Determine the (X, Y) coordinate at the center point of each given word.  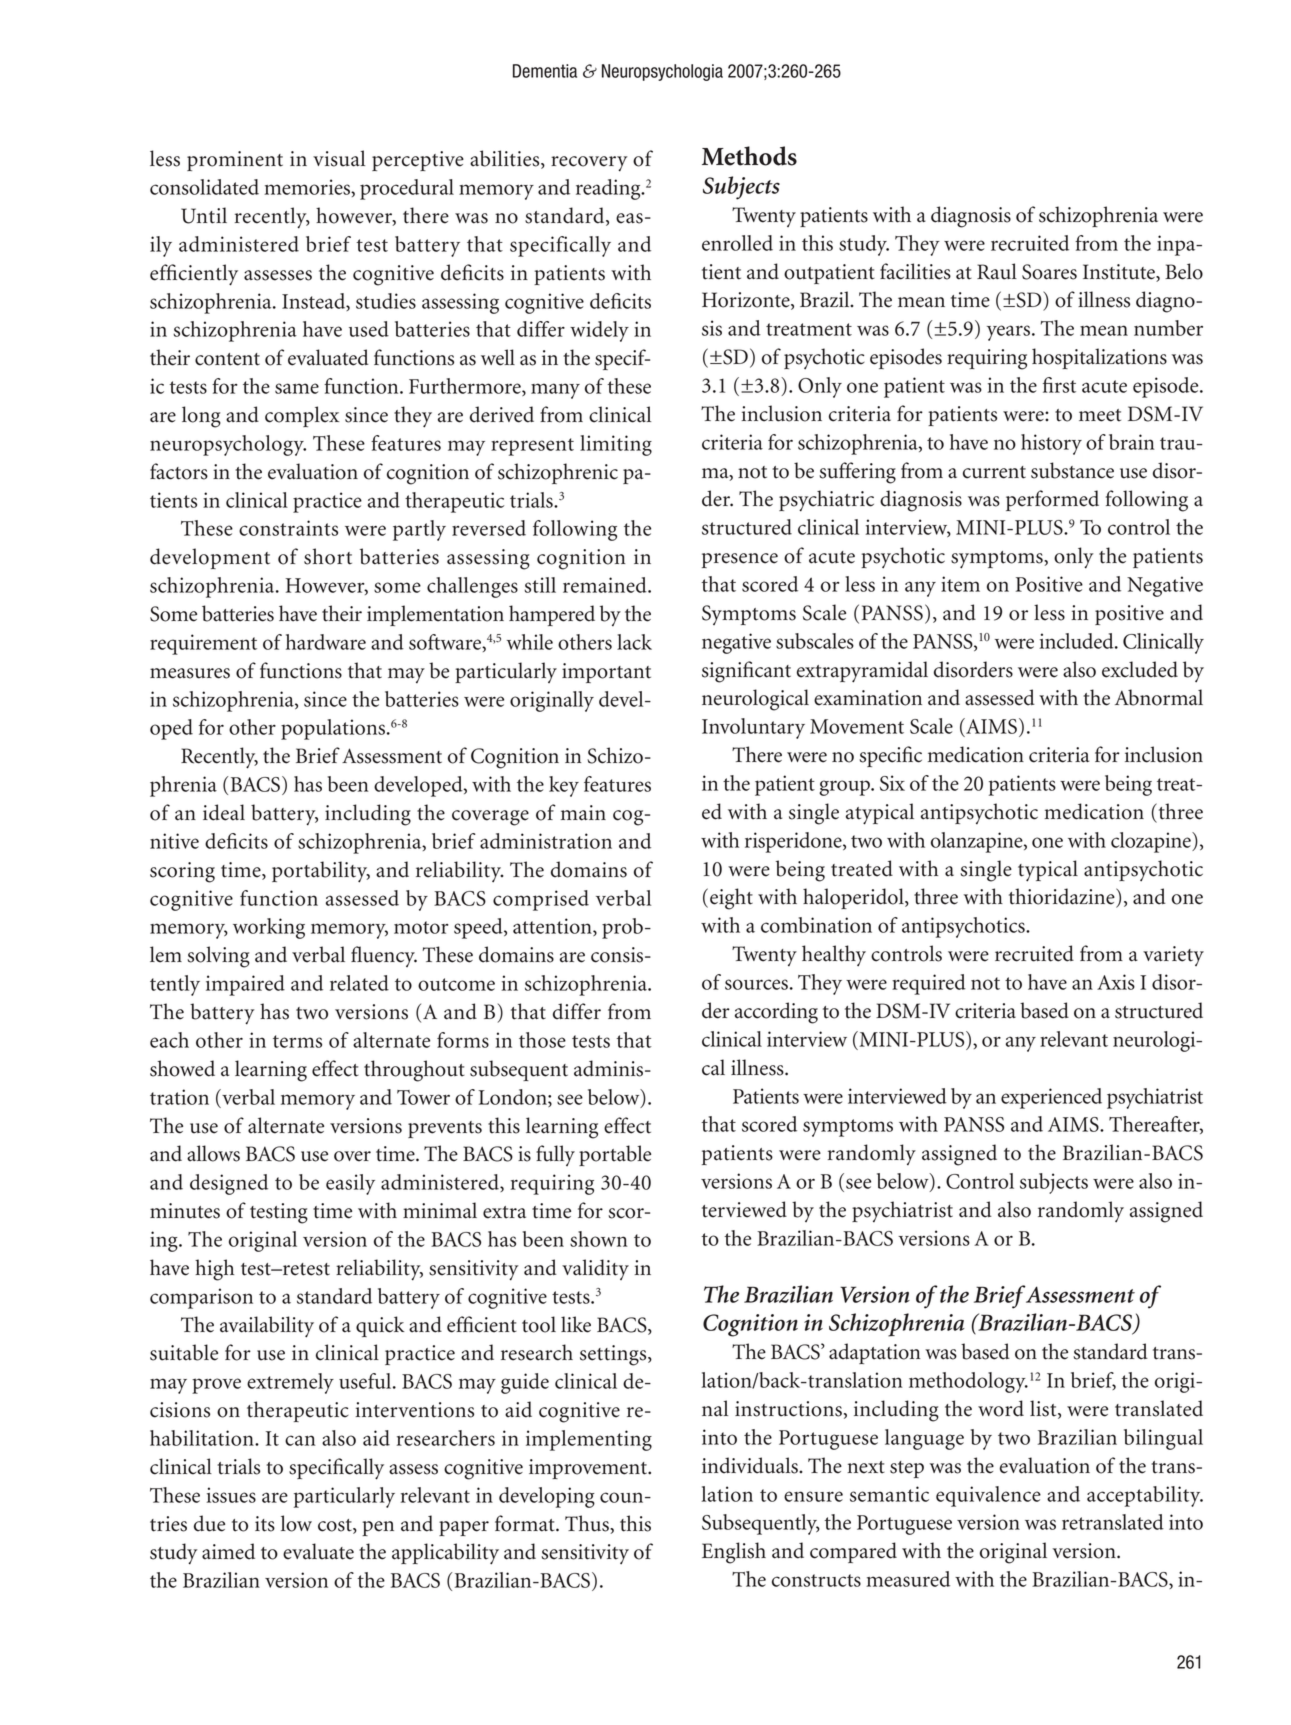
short (328, 556)
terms (297, 1041)
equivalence (988, 1496)
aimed (228, 1551)
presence (740, 560)
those (542, 1040)
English (734, 1553)
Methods (749, 156)
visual (339, 158)
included (1078, 641)
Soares (1049, 272)
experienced (1051, 1098)
